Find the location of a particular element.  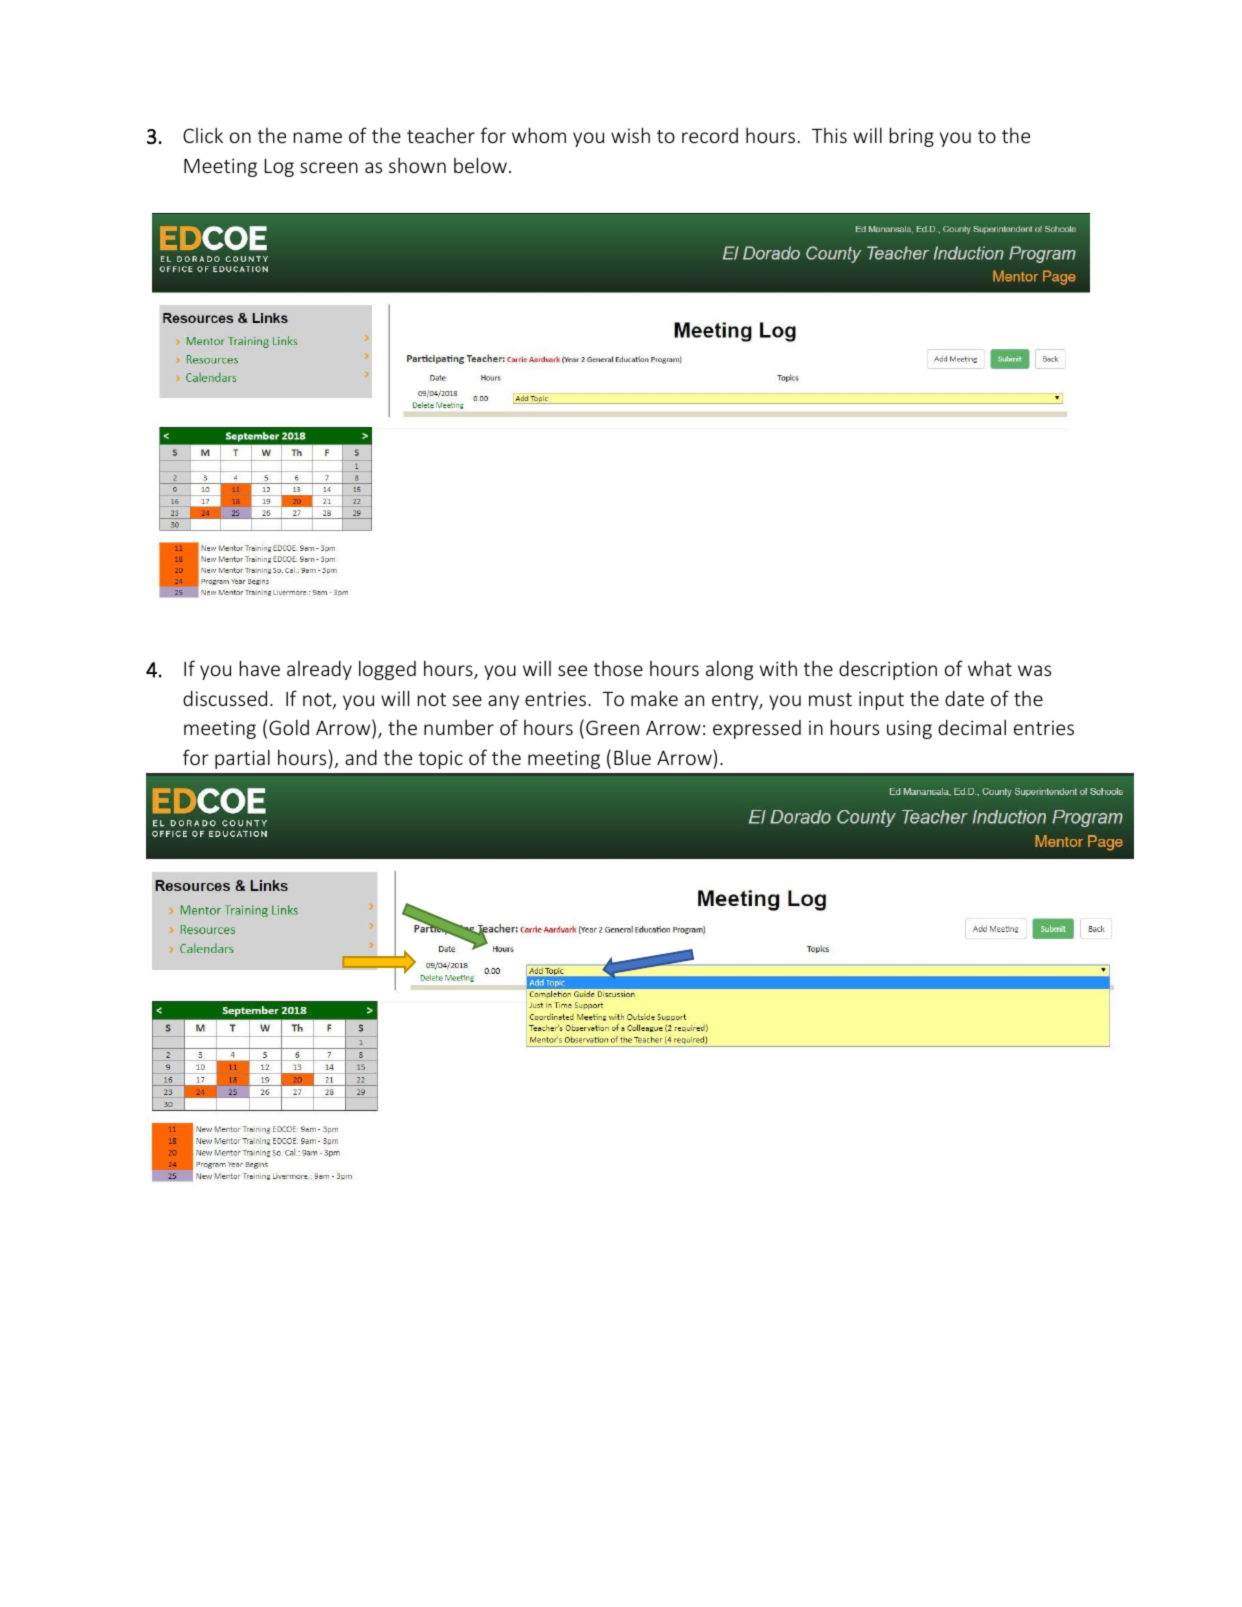

Green is located at coordinates (612, 727).
